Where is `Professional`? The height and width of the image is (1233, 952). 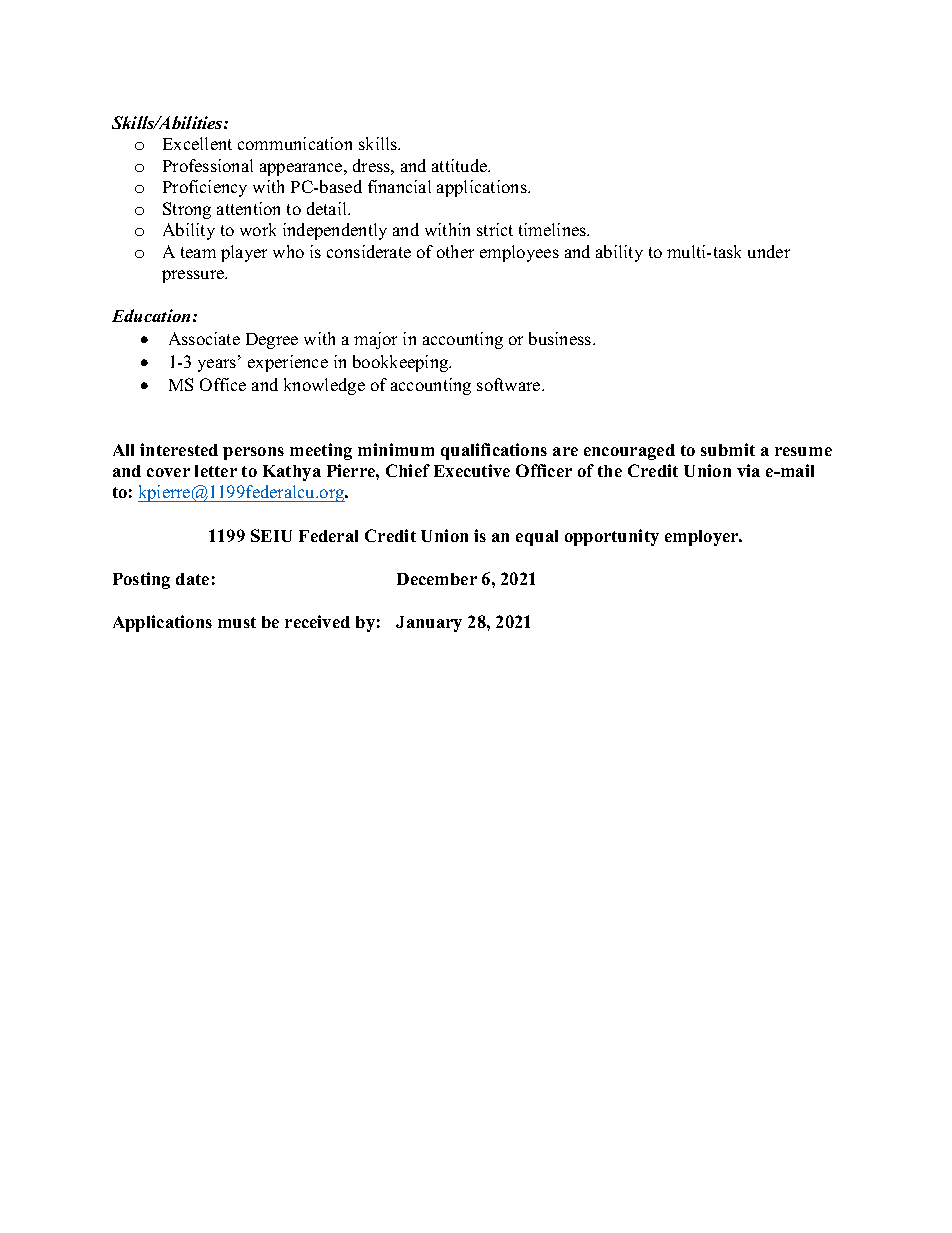
Professional is located at coordinates (208, 165).
